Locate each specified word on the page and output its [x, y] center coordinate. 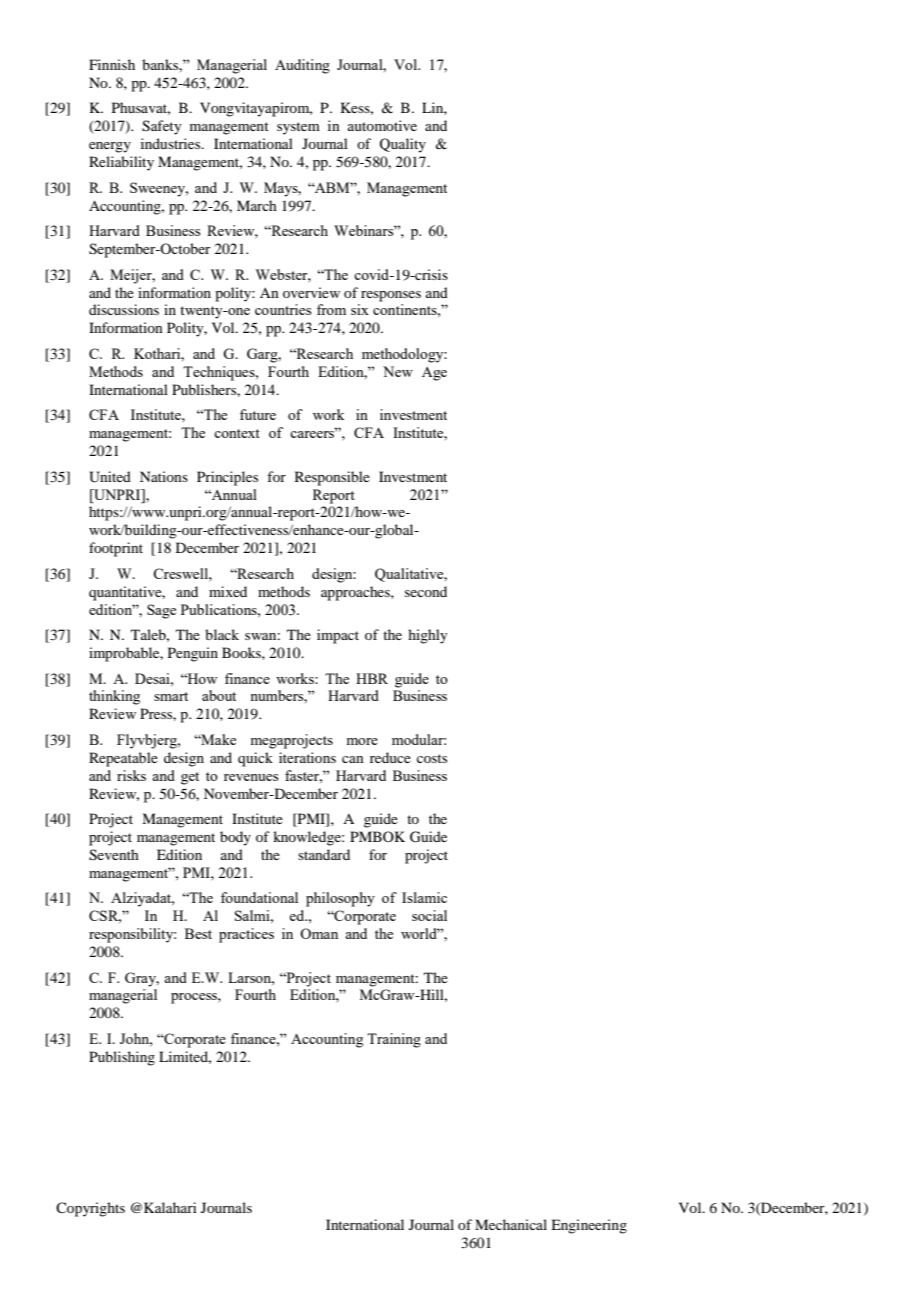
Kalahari [170, 1207]
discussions [124, 309]
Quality [403, 145]
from [331, 309]
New [398, 371]
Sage [161, 611]
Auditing [302, 66]
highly [427, 636]
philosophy [340, 899]
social [429, 915]
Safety [161, 127]
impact [338, 636]
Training [394, 1040]
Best [198, 933]
